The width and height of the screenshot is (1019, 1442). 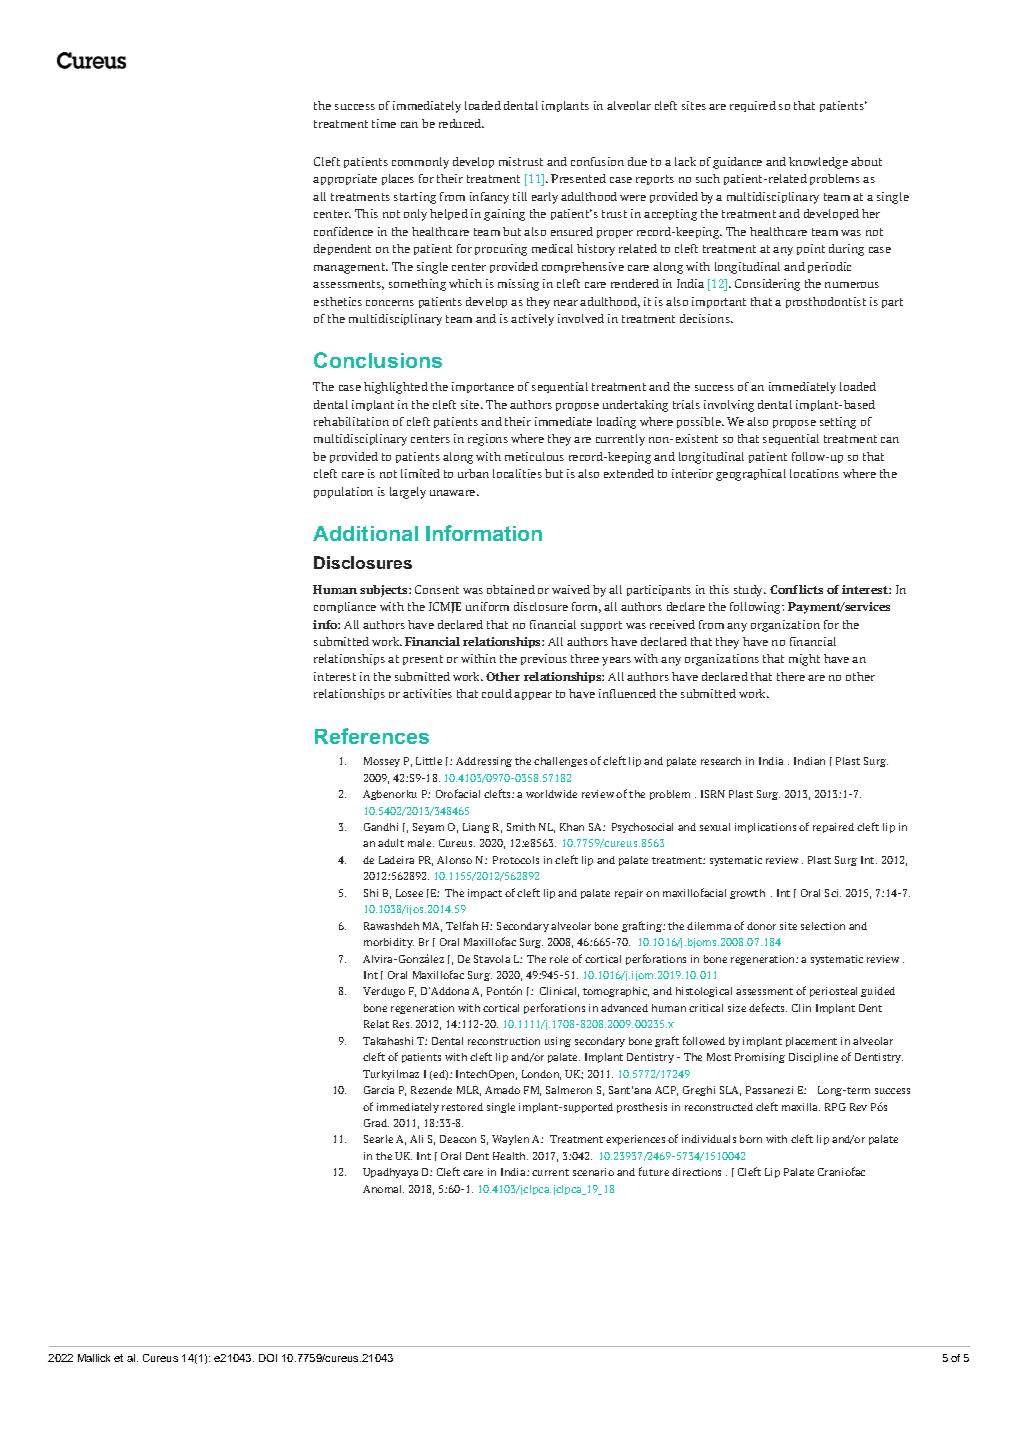 I want to click on DOI, so click(x=268, y=1358).
